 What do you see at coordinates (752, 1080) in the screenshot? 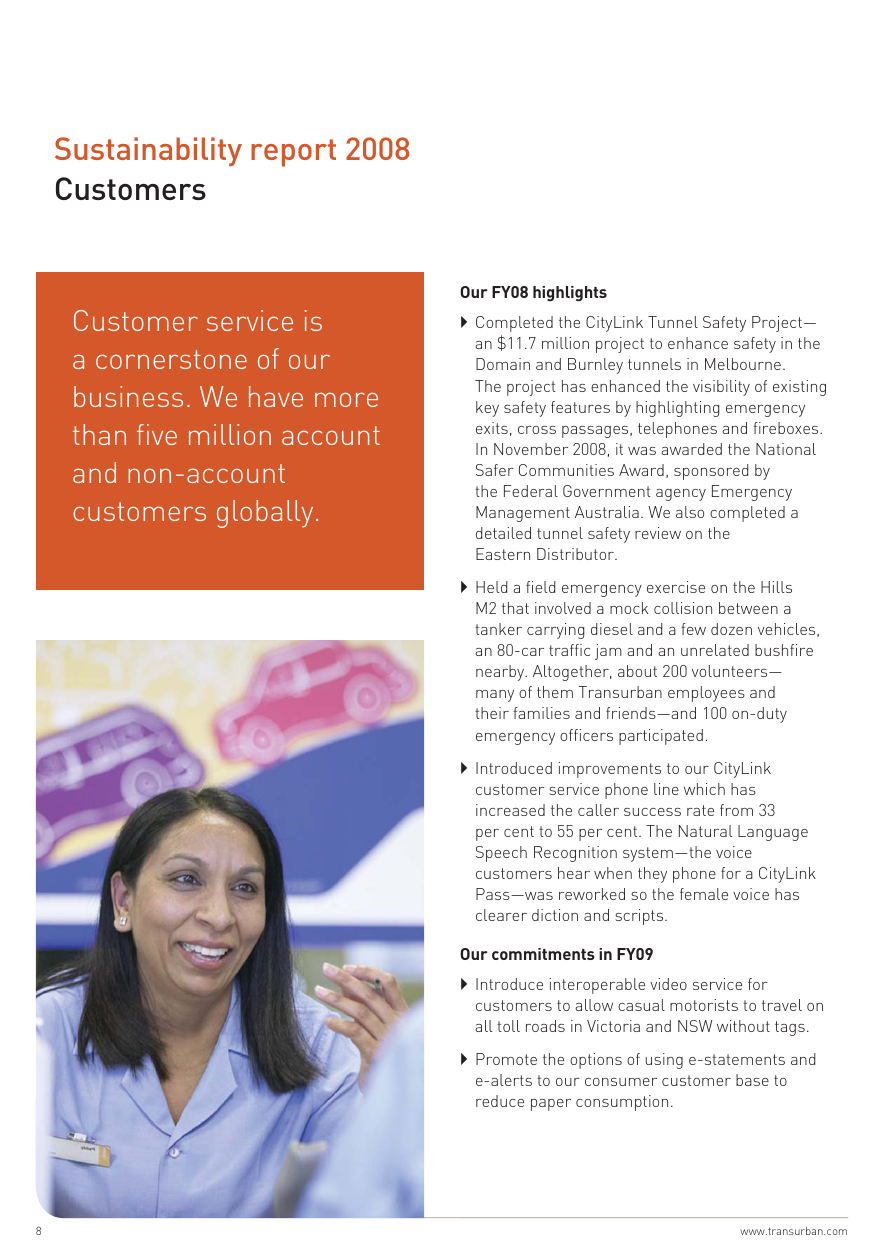
I see `base` at bounding box center [752, 1080].
